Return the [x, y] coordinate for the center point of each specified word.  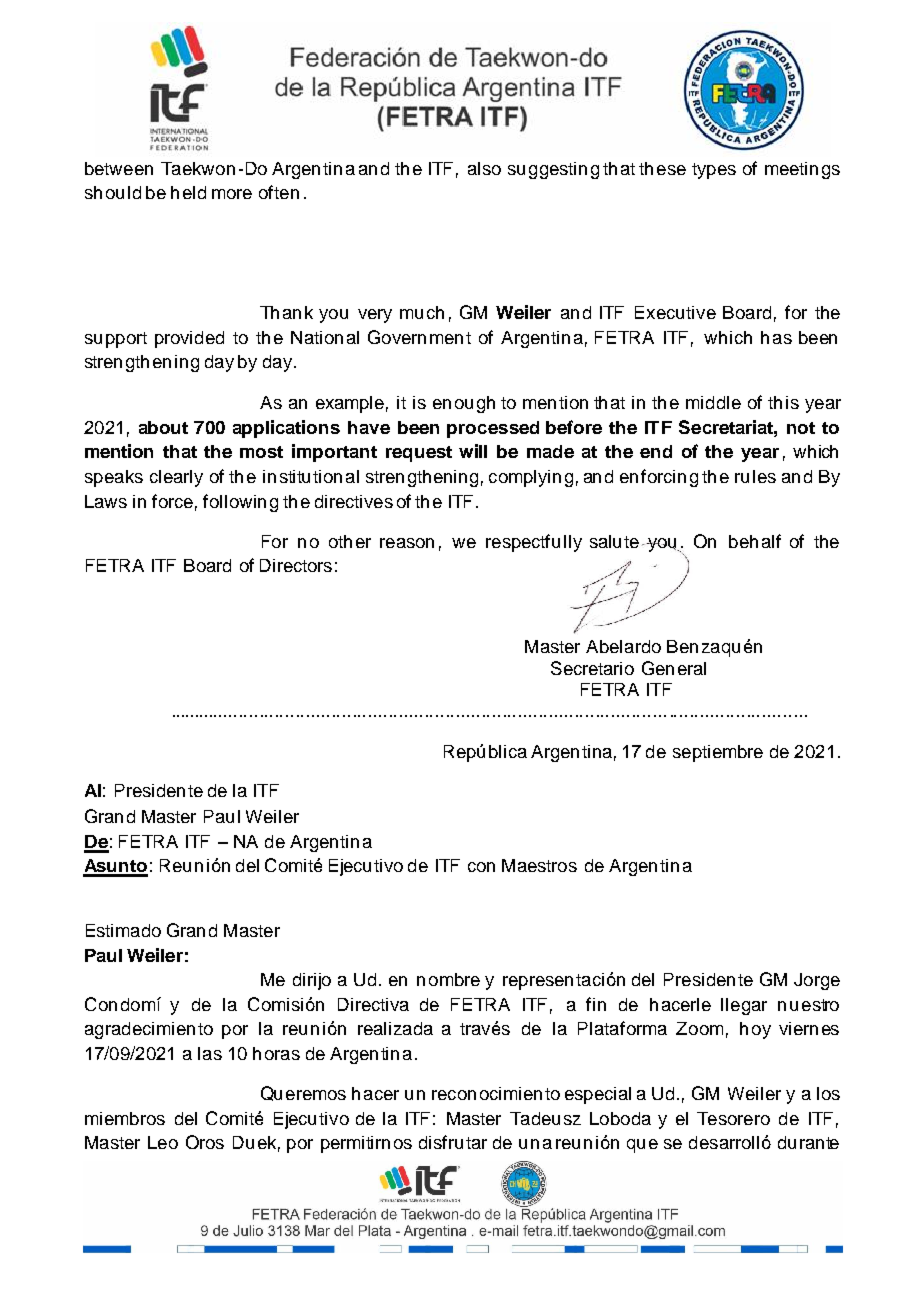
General [674, 668]
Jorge [817, 981]
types [714, 171]
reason [407, 543]
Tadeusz [545, 1118]
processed [493, 429]
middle [713, 402]
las [210, 1053]
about [163, 427]
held [188, 192]
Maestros [539, 865]
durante [808, 1142]
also [484, 168]
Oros [205, 1142]
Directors [296, 565]
